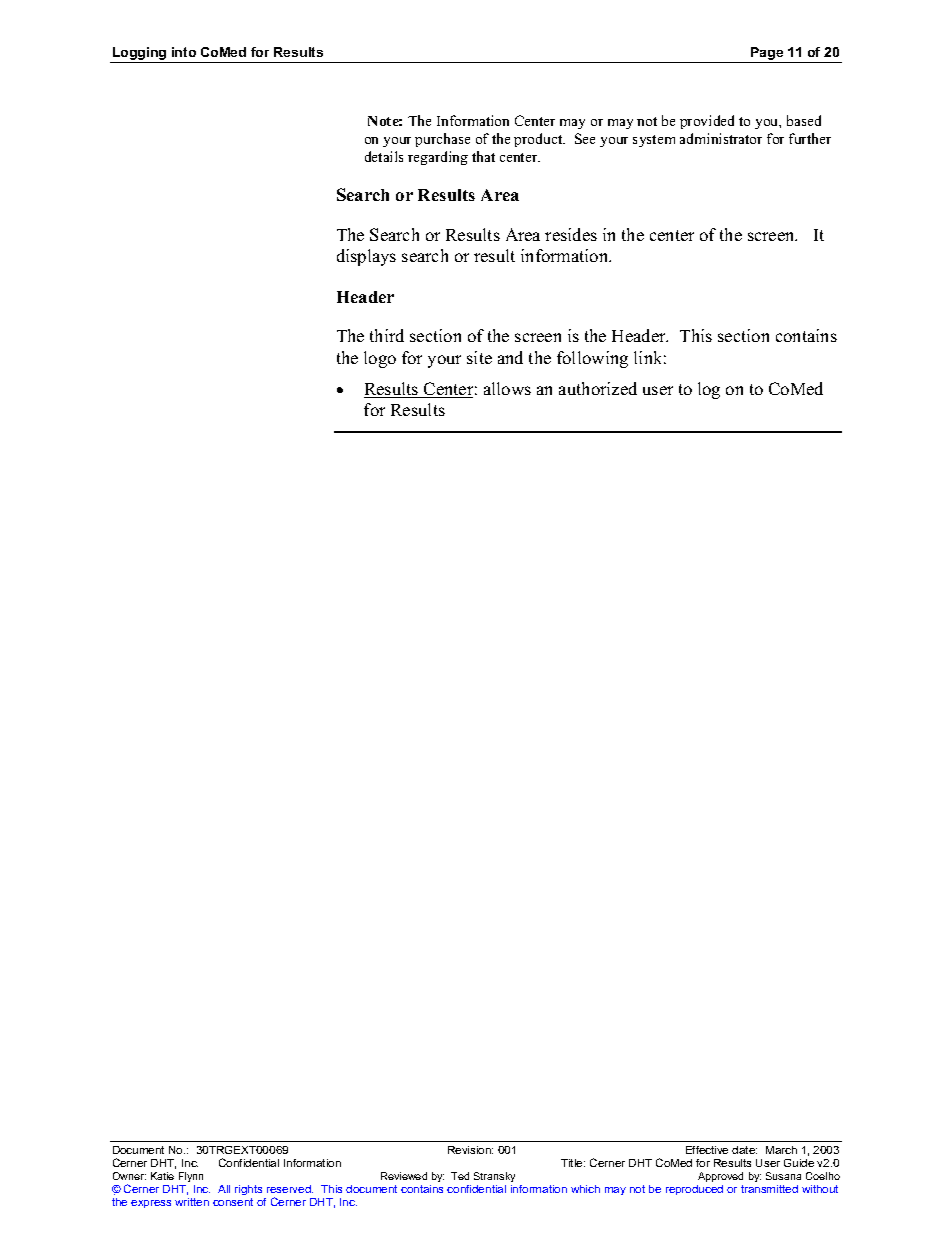 The height and width of the screenshot is (1233, 952). I want to click on purchase, so click(442, 140).
